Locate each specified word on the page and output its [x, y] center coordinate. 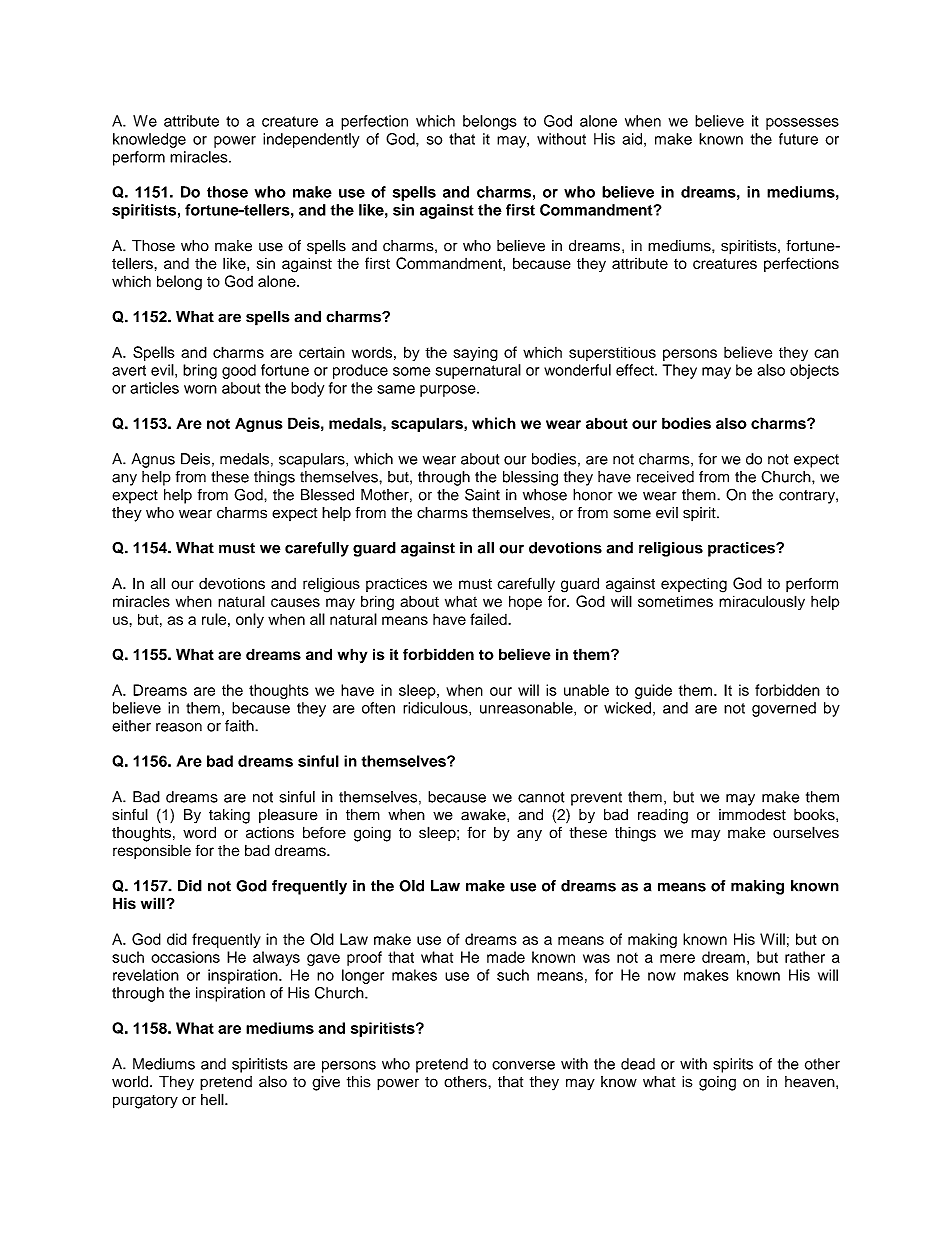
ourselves [806, 832]
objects [814, 371]
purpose [449, 391]
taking [229, 816]
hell [213, 1099]
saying [476, 354]
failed [489, 619]
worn [200, 389]
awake [484, 815]
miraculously [762, 602]
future [798, 139]
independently [311, 140]
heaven [811, 1082]
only [250, 620]
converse [523, 1065]
